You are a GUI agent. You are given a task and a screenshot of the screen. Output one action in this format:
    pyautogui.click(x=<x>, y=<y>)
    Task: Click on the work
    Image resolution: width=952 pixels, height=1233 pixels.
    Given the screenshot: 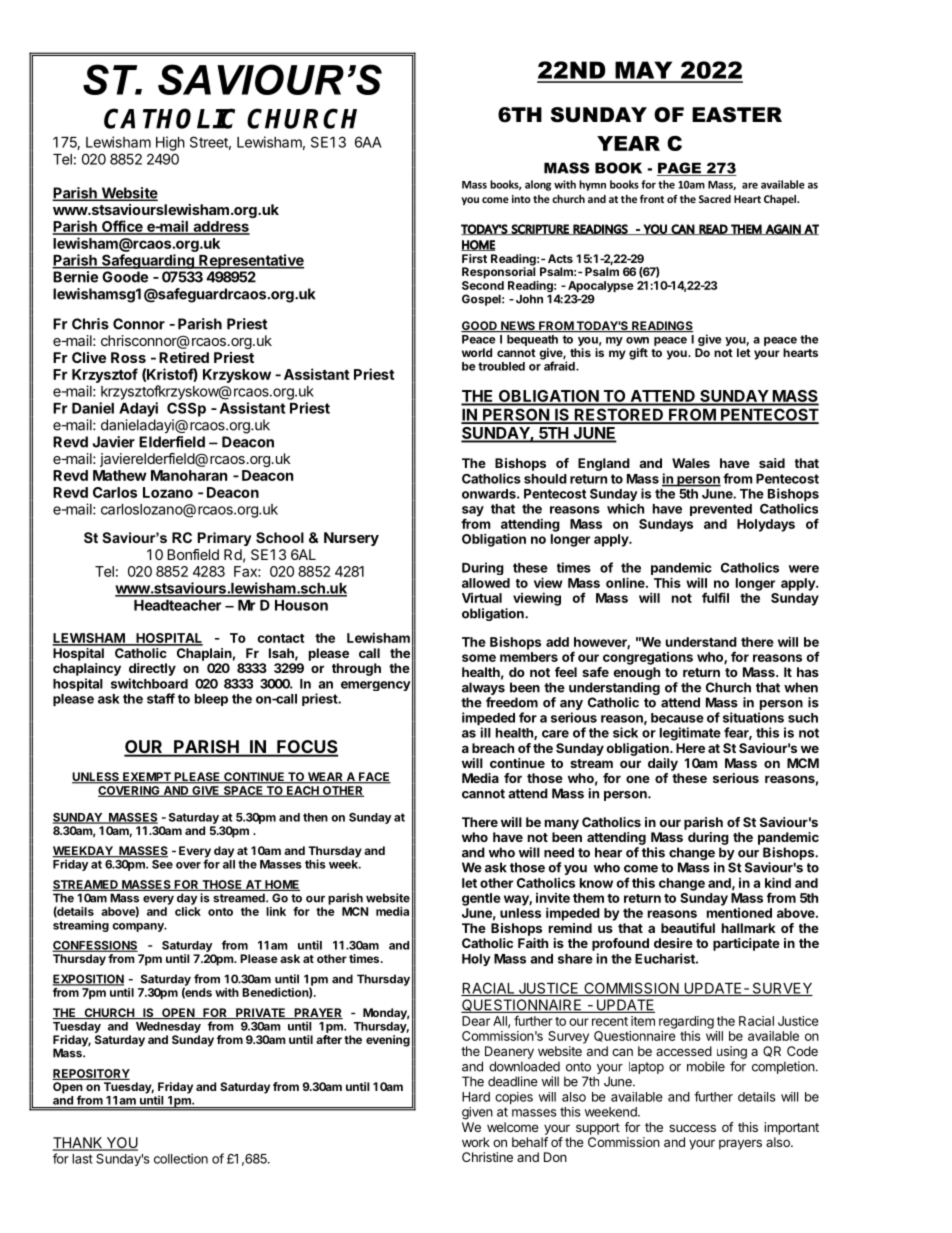 What is the action you would take?
    pyautogui.click(x=476, y=1142)
